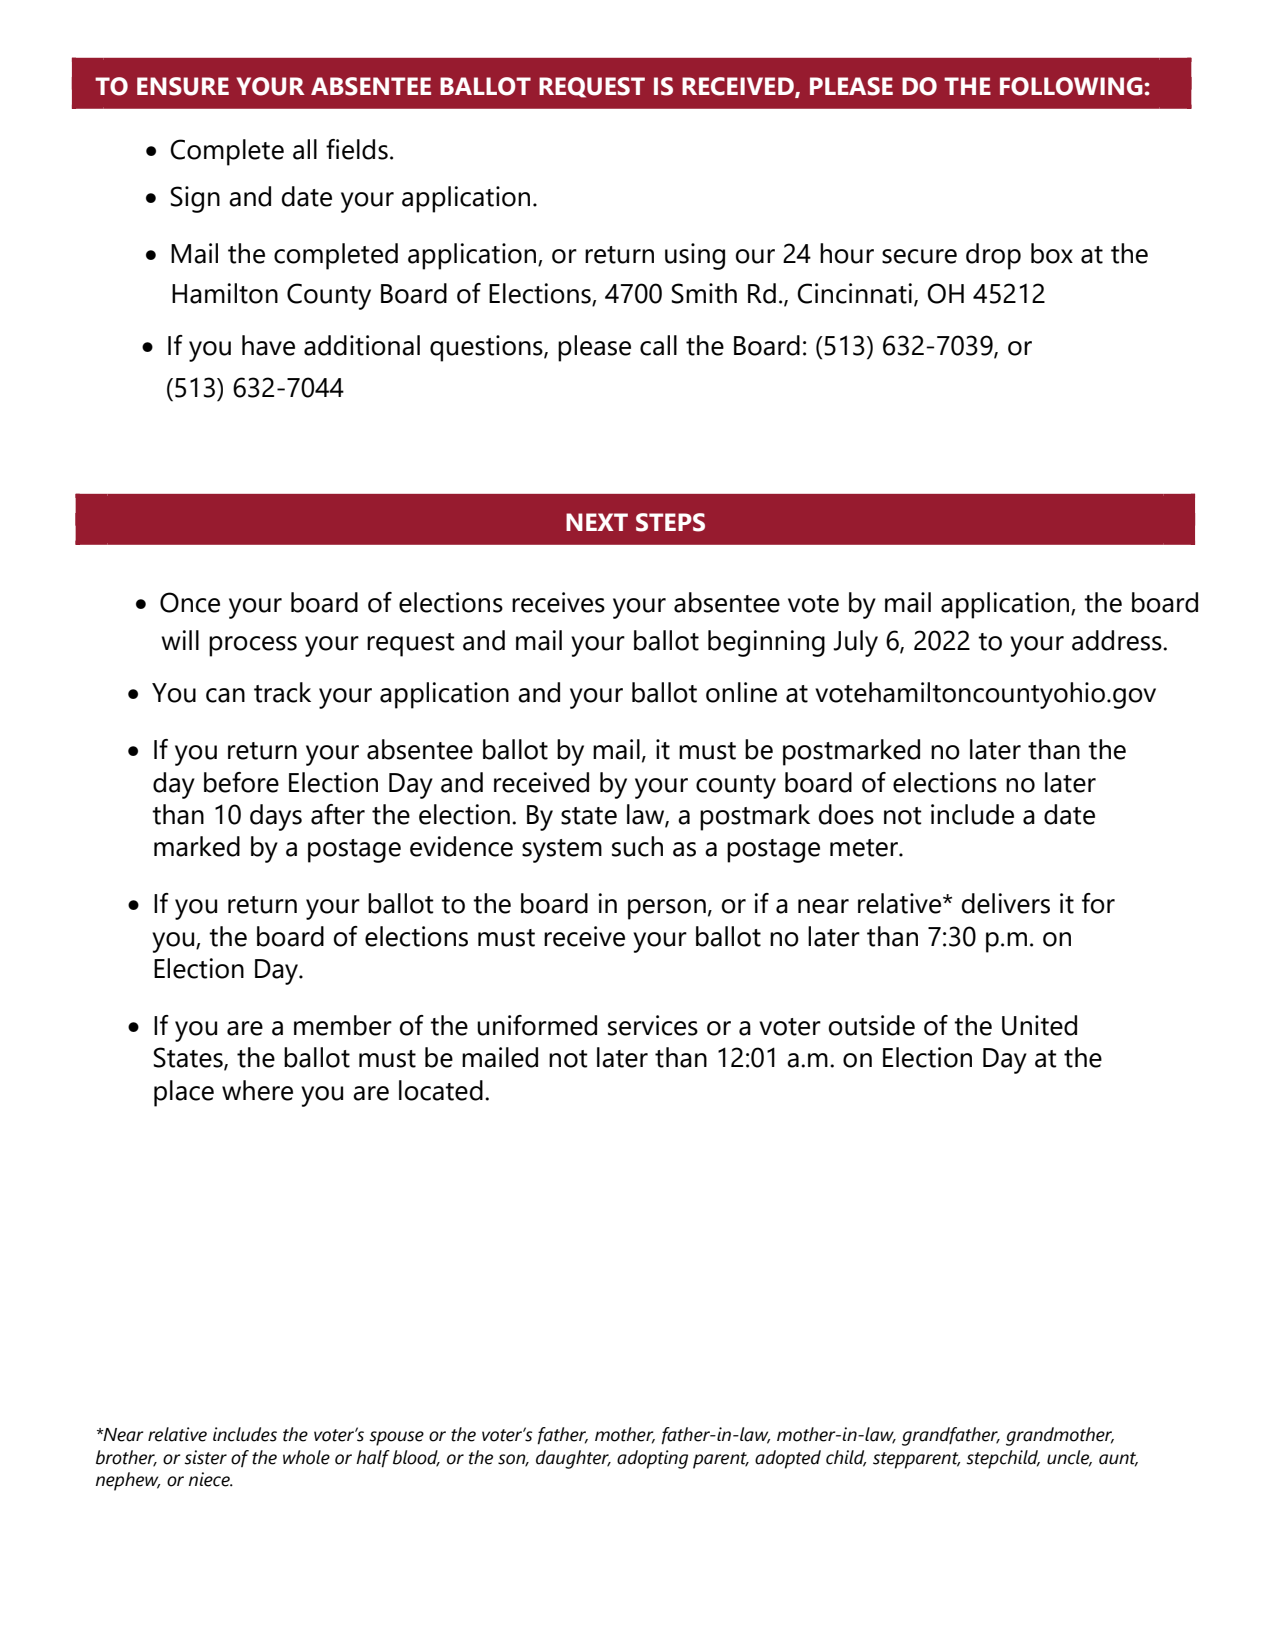 Image resolution: width=1264 pixels, height=1636 pixels. What do you see at coordinates (637, 846) in the screenshot?
I see `such` at bounding box center [637, 846].
